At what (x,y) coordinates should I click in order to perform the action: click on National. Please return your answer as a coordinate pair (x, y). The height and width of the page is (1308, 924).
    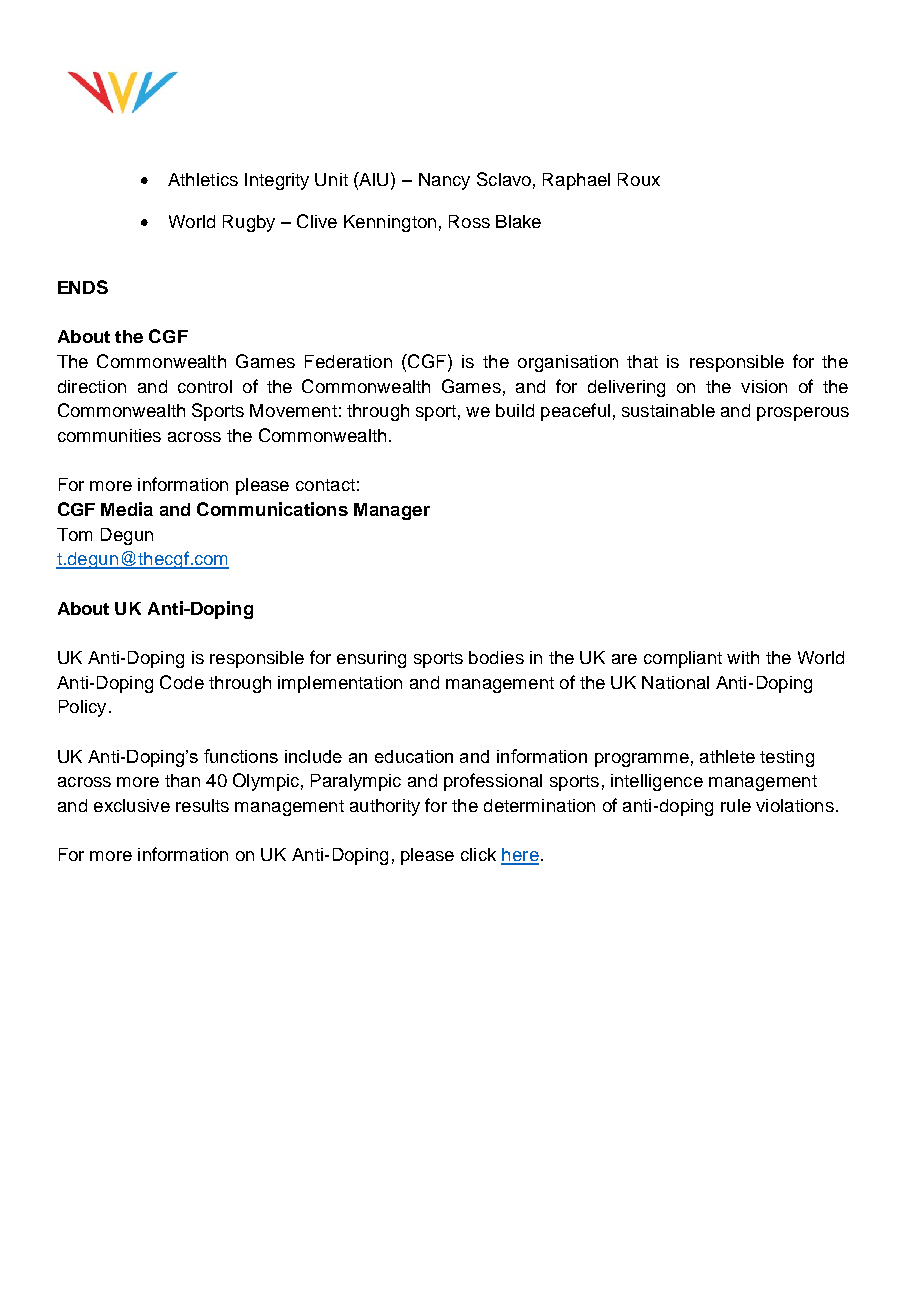
    Looking at the image, I should click on (675, 682).
